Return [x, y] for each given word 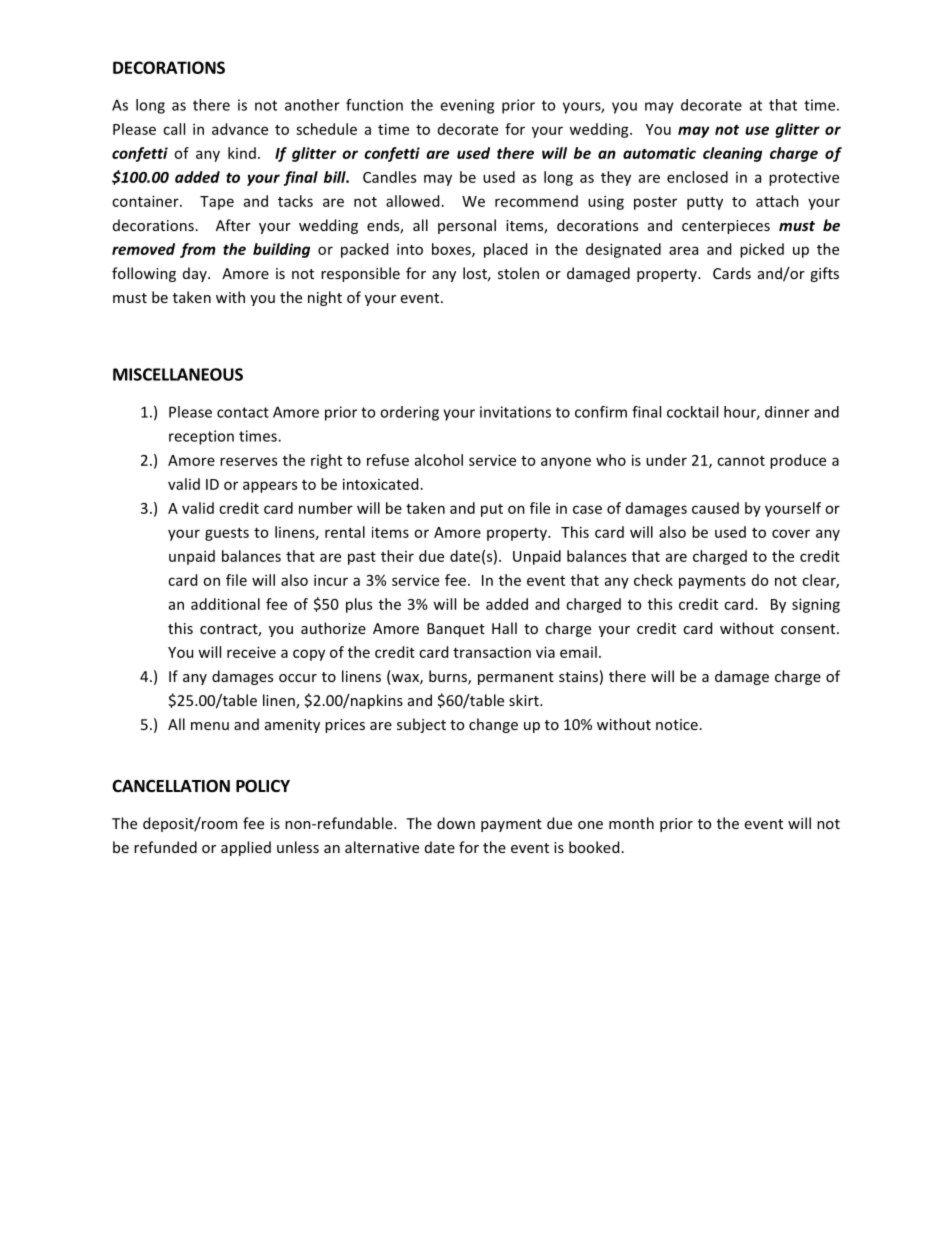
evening [467, 106]
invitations [515, 412]
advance [240, 129]
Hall [504, 628]
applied [246, 848]
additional [225, 604]
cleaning [732, 154]
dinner [787, 412]
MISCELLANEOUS [178, 374]
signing [816, 605]
